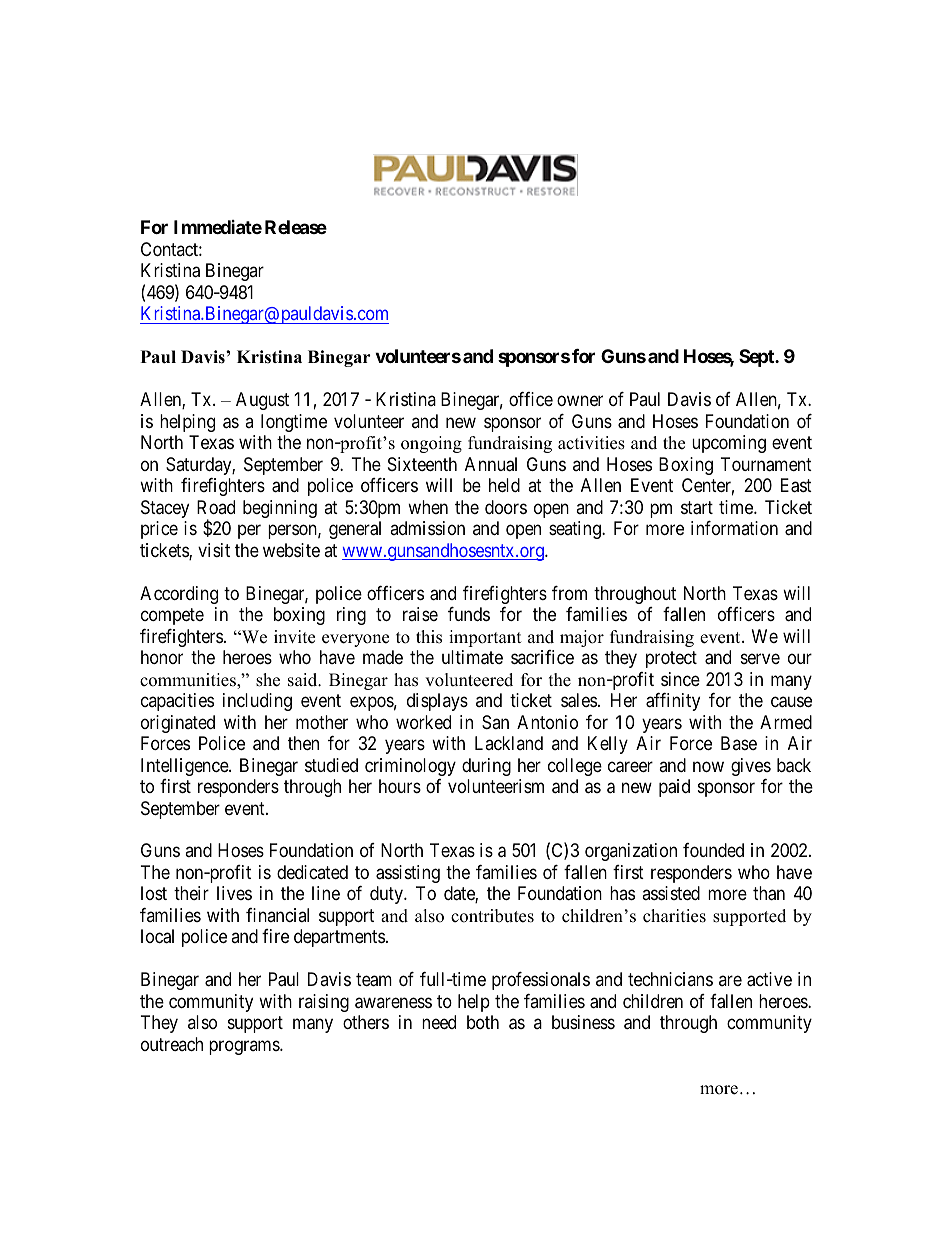 The image size is (952, 1233). I want to click on Base, so click(739, 743).
